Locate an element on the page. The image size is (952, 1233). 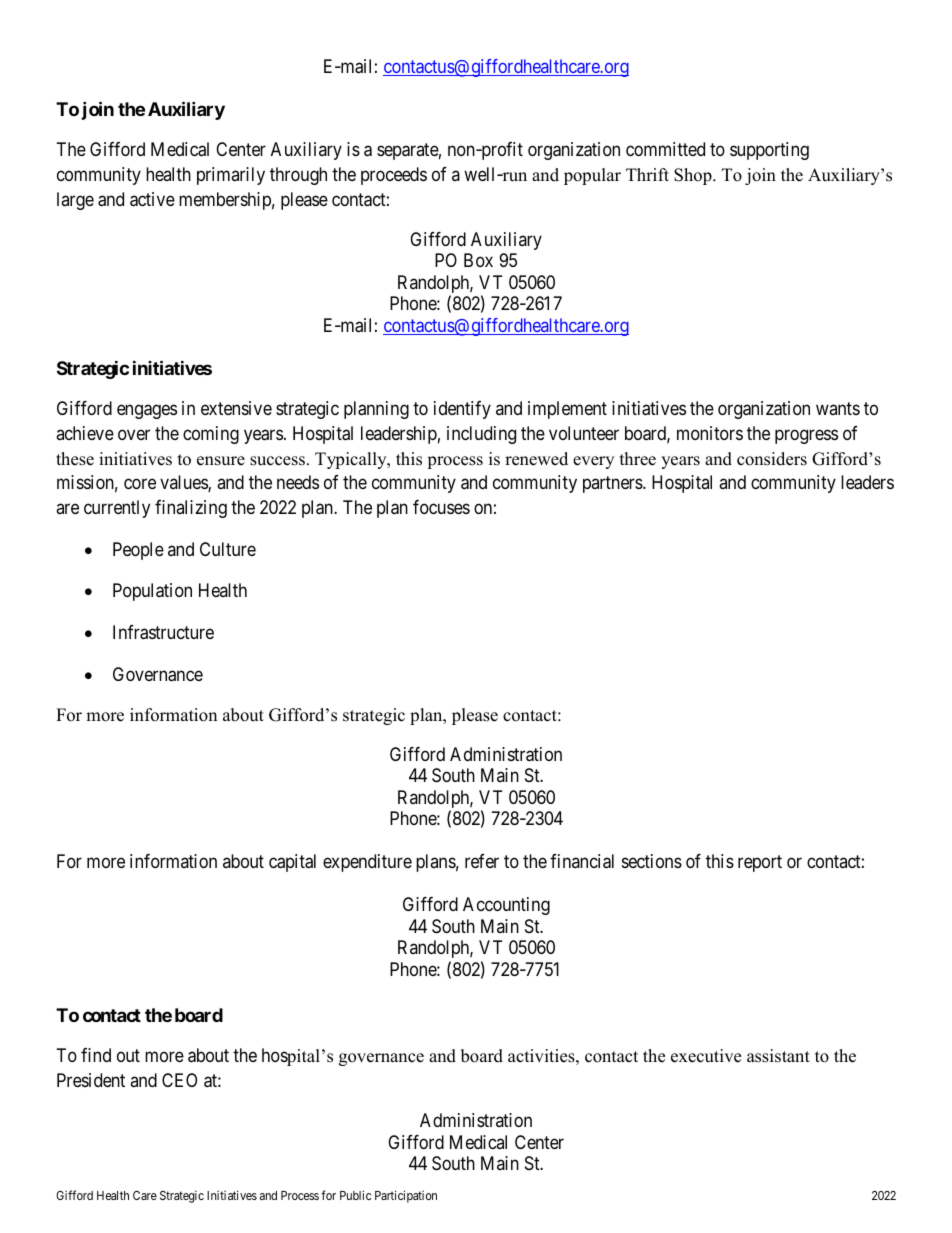
focuses is located at coordinates (441, 507).
